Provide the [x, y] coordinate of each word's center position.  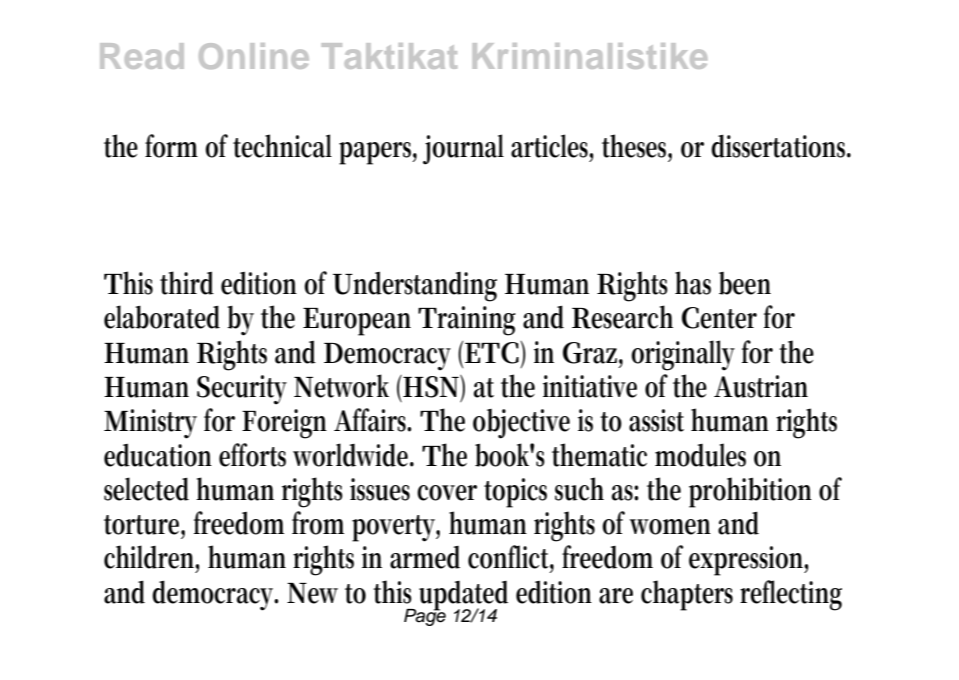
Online [254, 56]
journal [463, 149]
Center [719, 318]
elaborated [162, 317]
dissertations [781, 146]
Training [467, 321]
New [312, 593]
